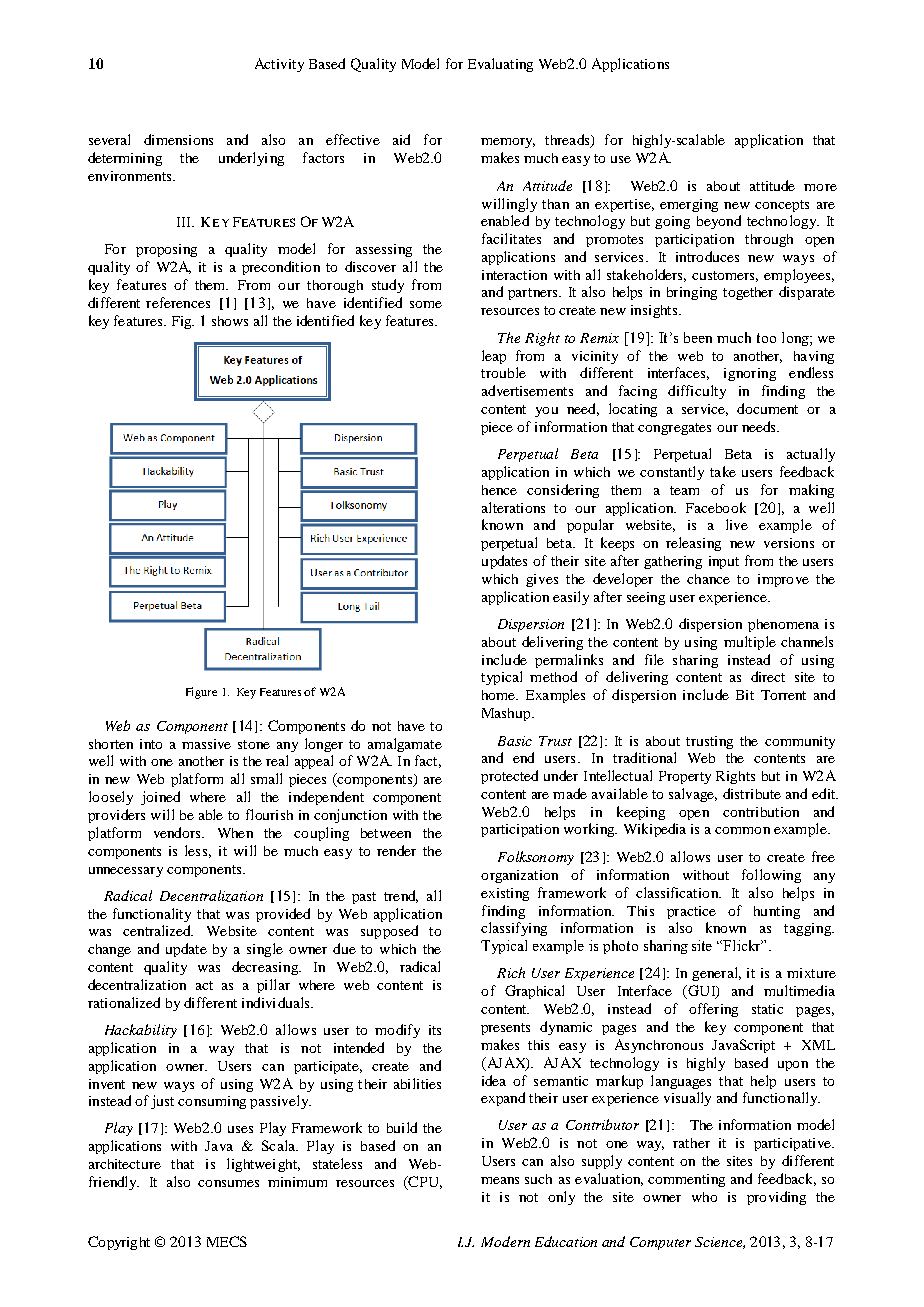 The width and height of the screenshot is (924, 1307). Describe the element at coordinates (742, 945) in the screenshot. I see `Flickr` at that location.
